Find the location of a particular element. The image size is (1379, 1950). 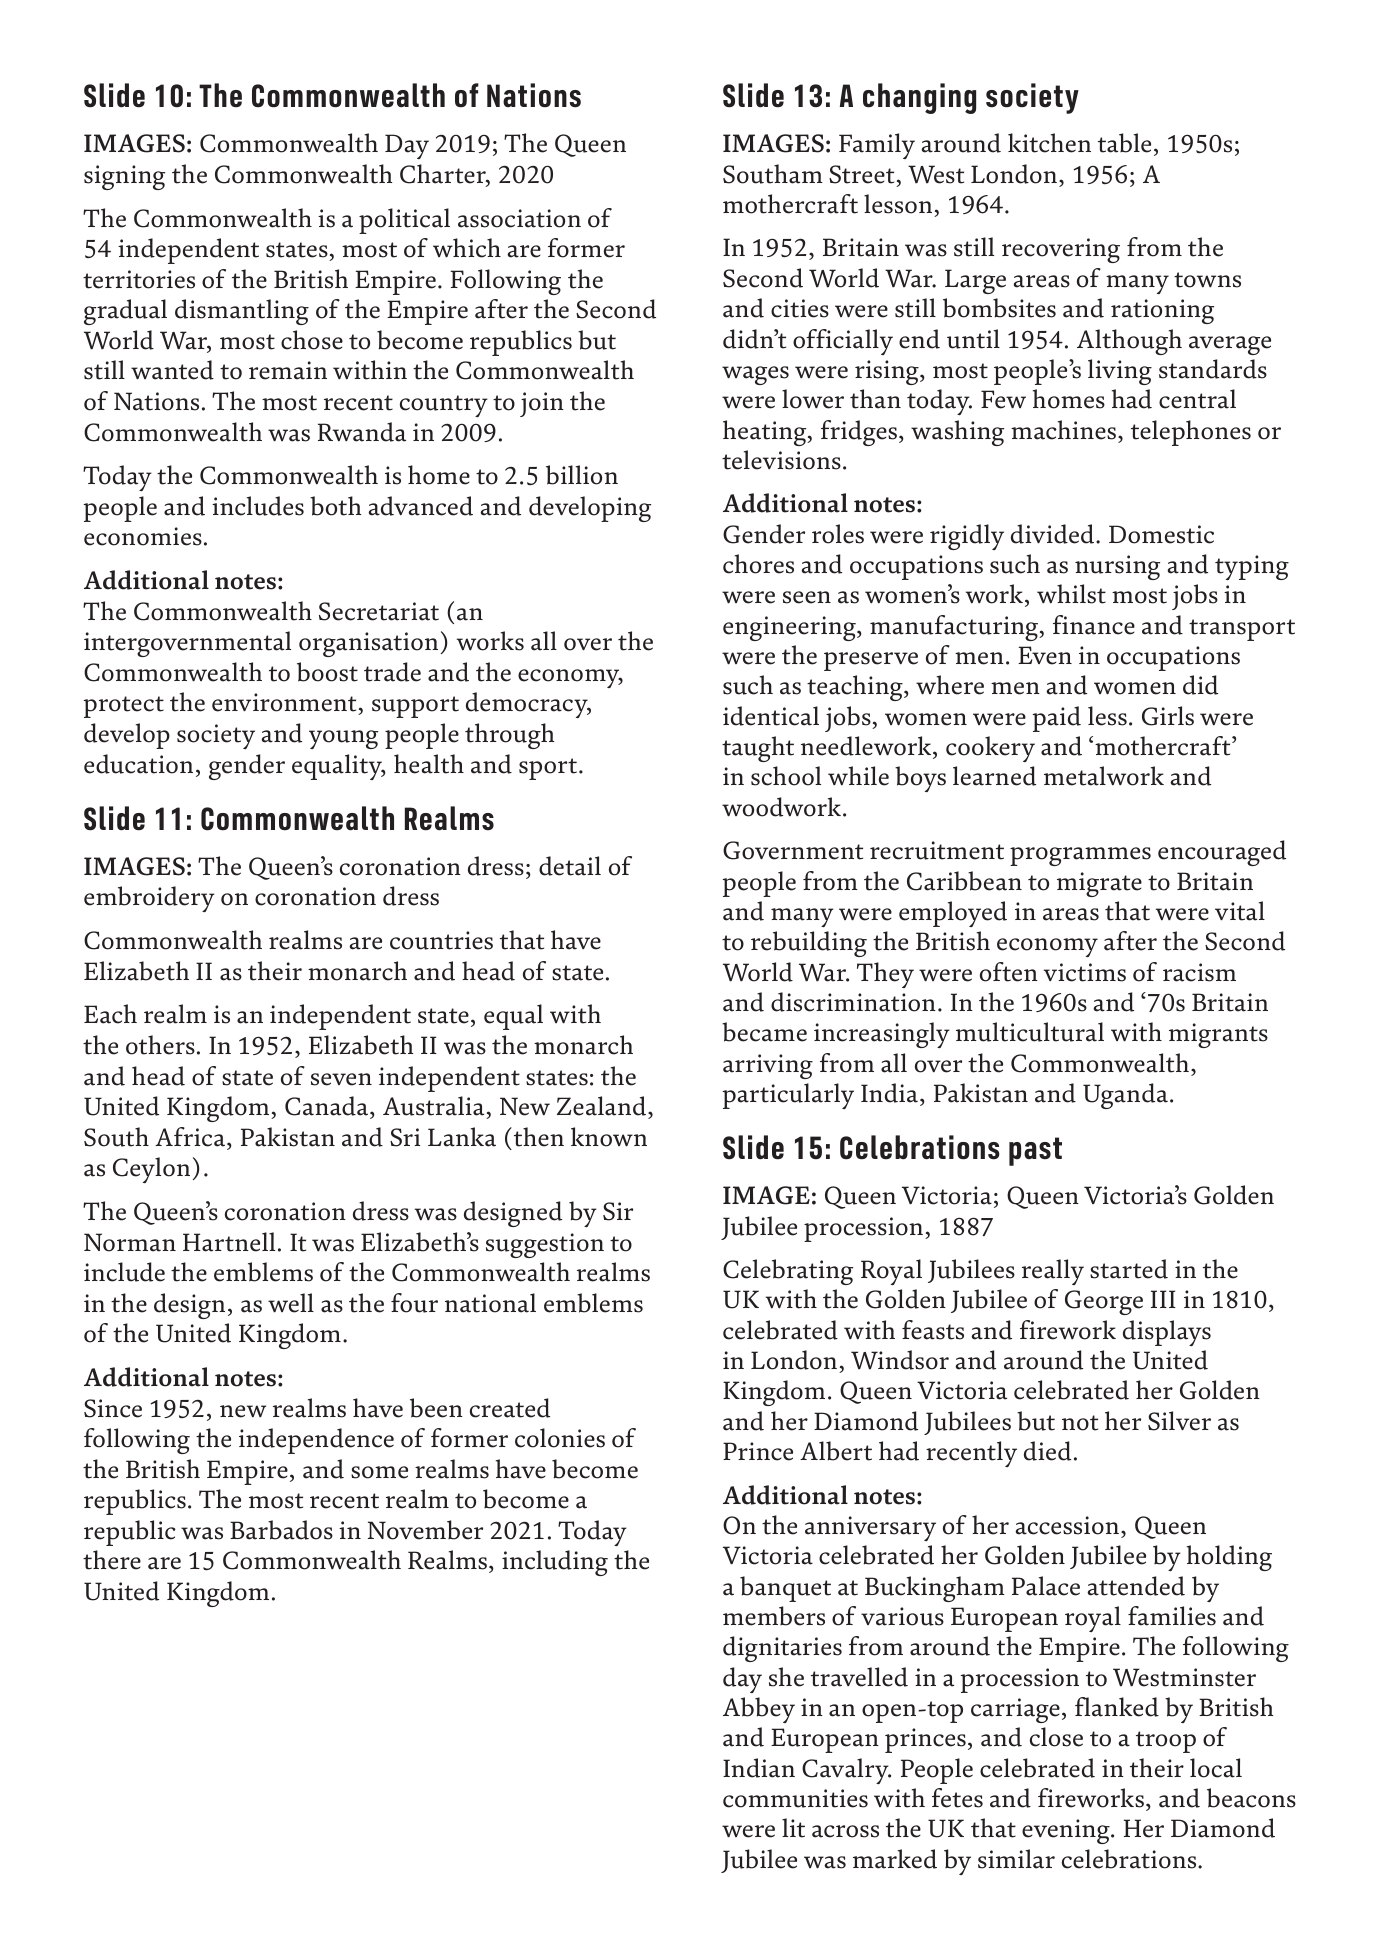

communities is located at coordinates (795, 1798).
